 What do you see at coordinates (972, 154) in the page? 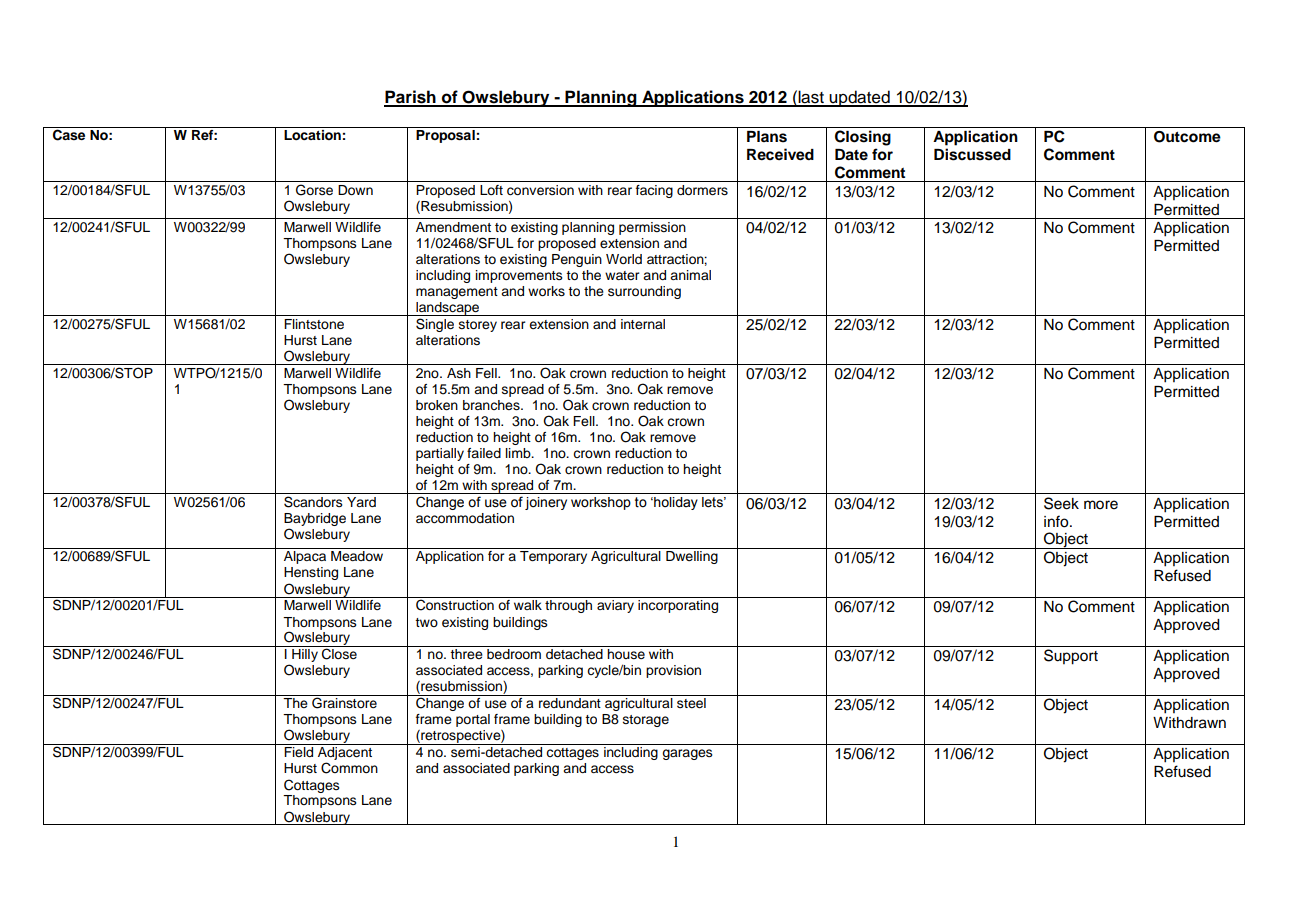
I see `Discussed` at bounding box center [972, 154].
